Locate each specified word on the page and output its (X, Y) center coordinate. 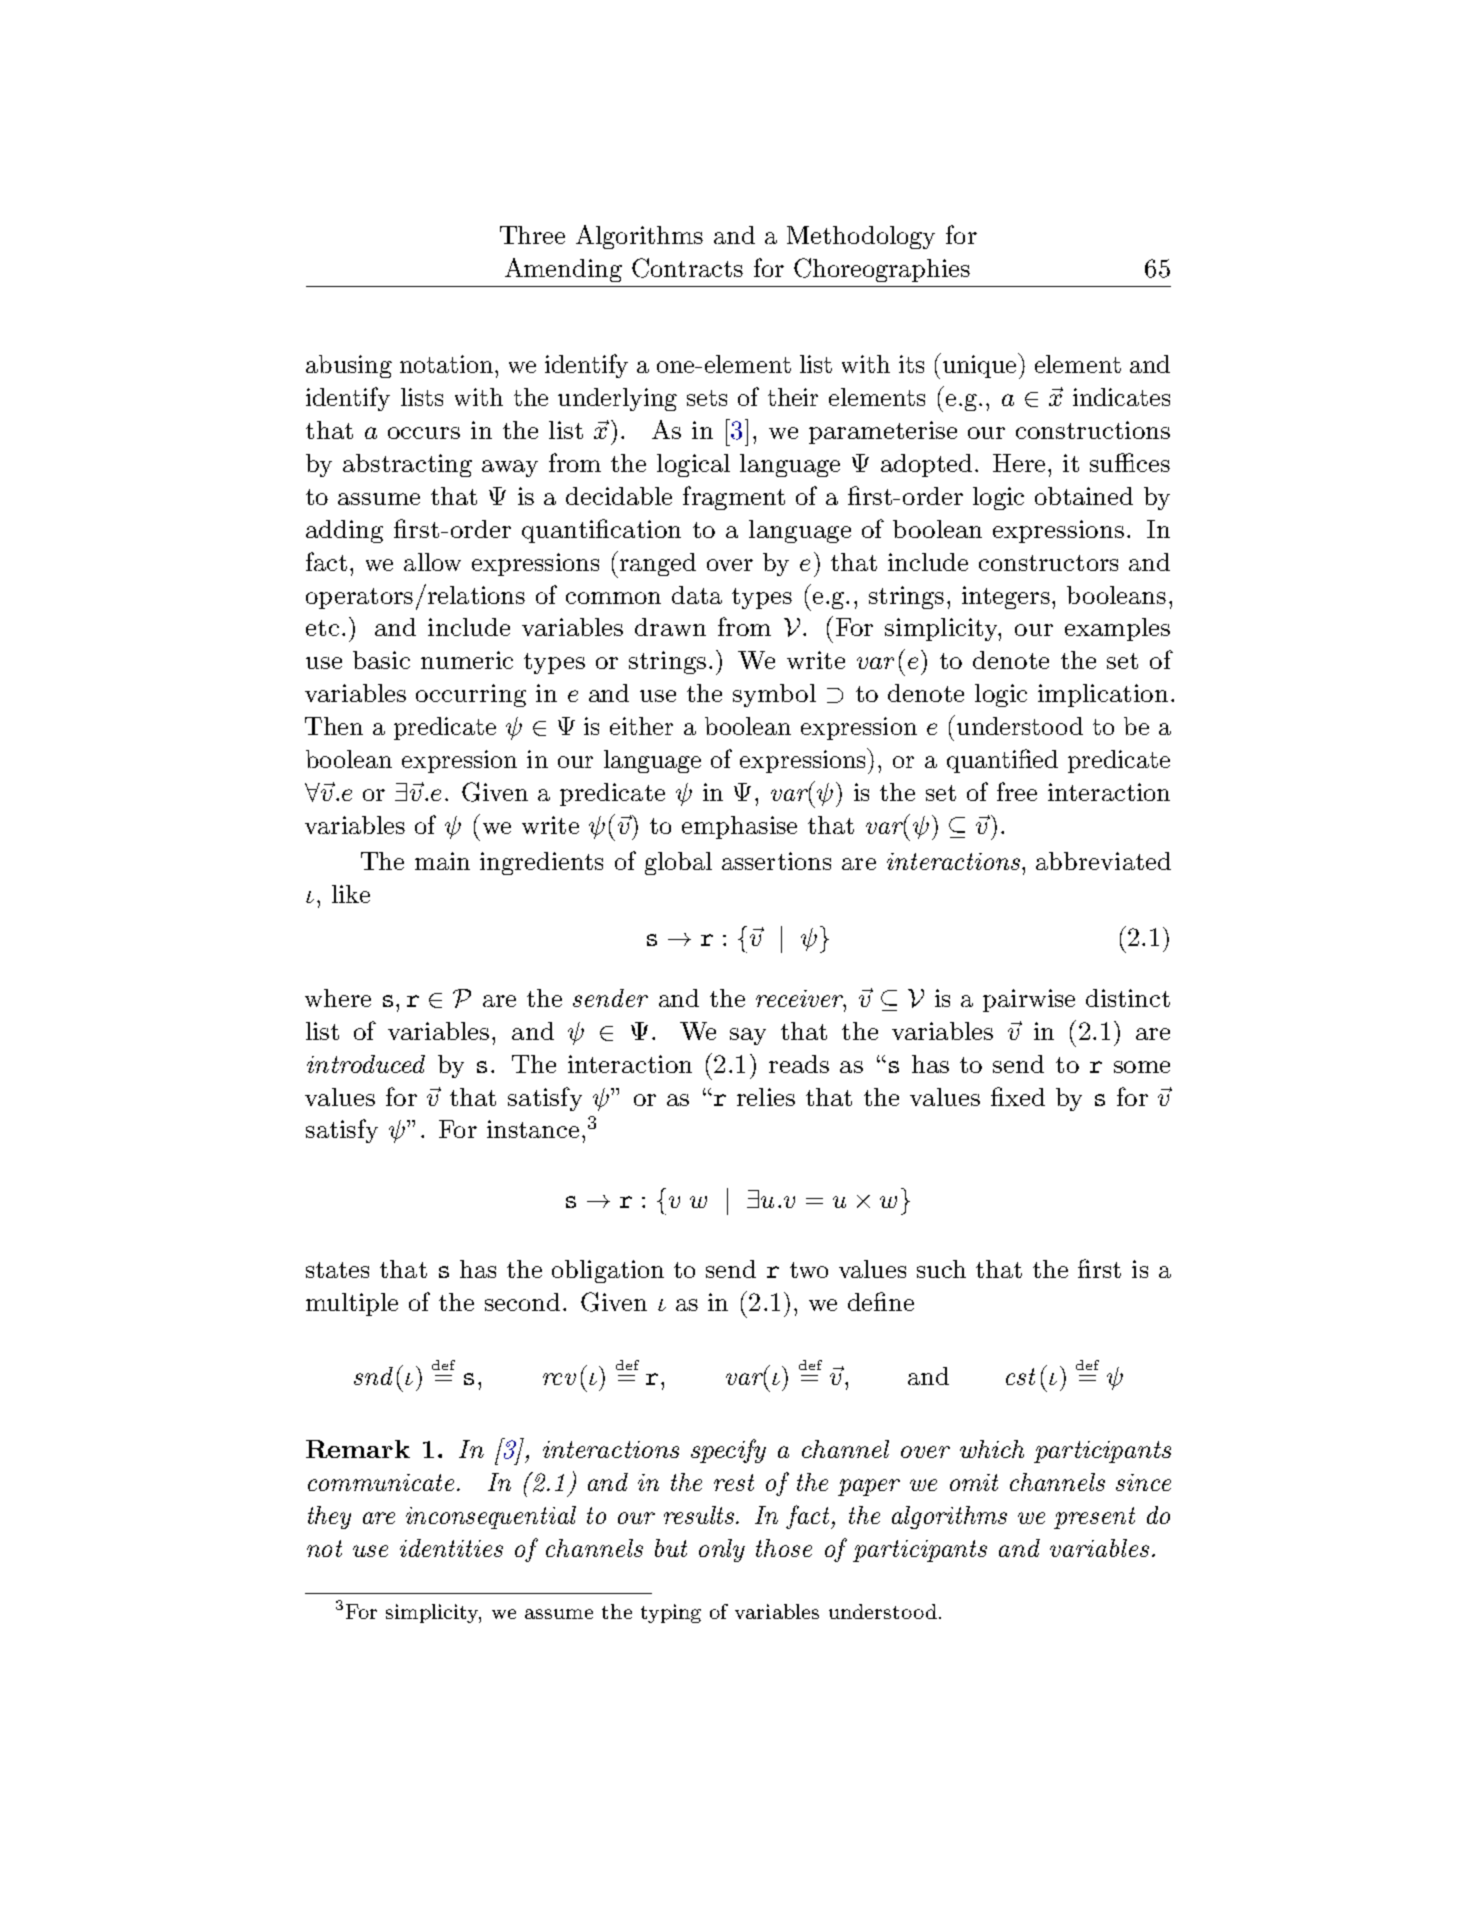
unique (979, 365)
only (722, 1550)
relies (766, 1097)
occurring (471, 695)
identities (451, 1548)
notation (448, 364)
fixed (1018, 1096)
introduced (366, 1064)
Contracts (687, 268)
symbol (774, 695)
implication (1103, 695)
